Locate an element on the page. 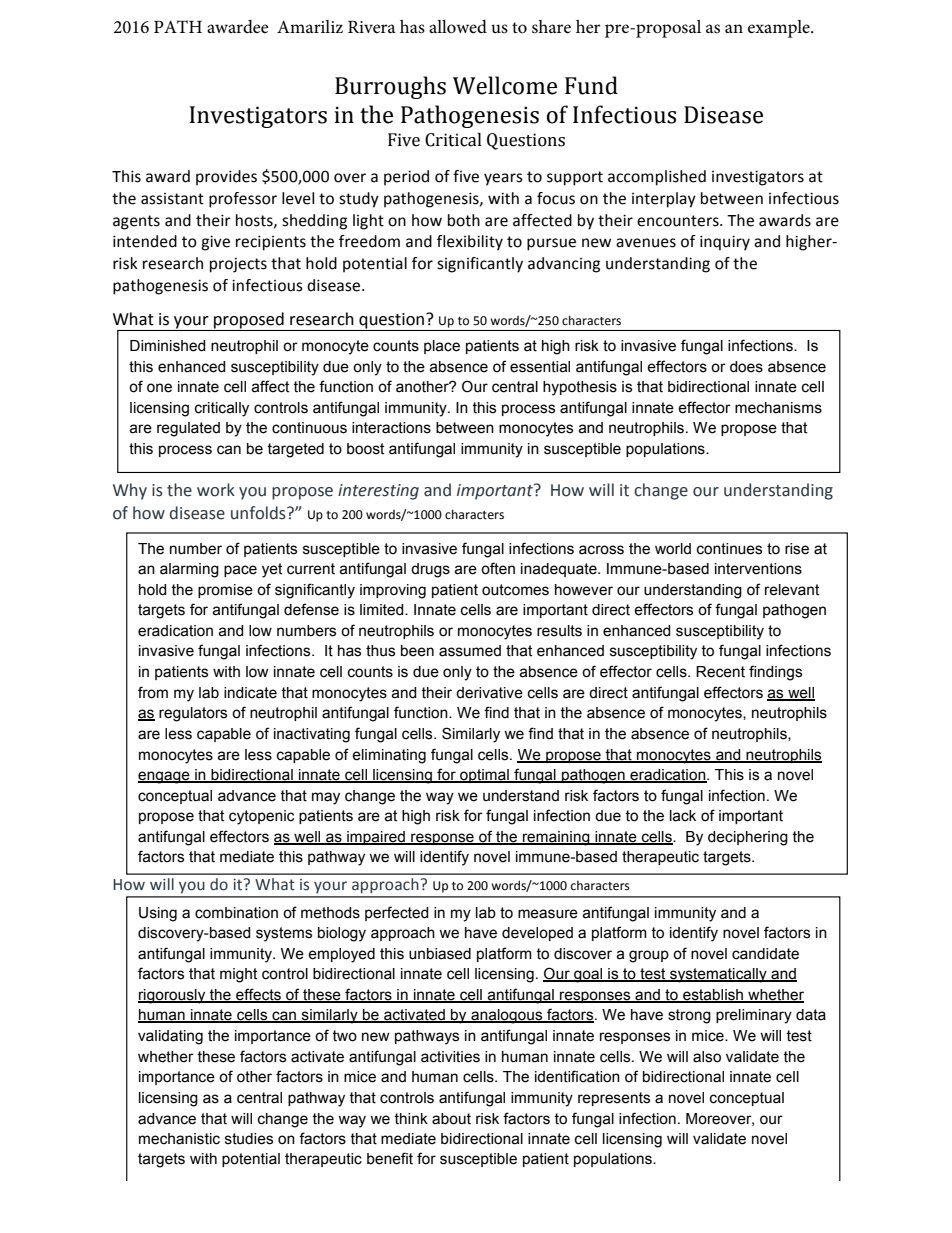 The image size is (952, 1233). also is located at coordinates (707, 1057).
